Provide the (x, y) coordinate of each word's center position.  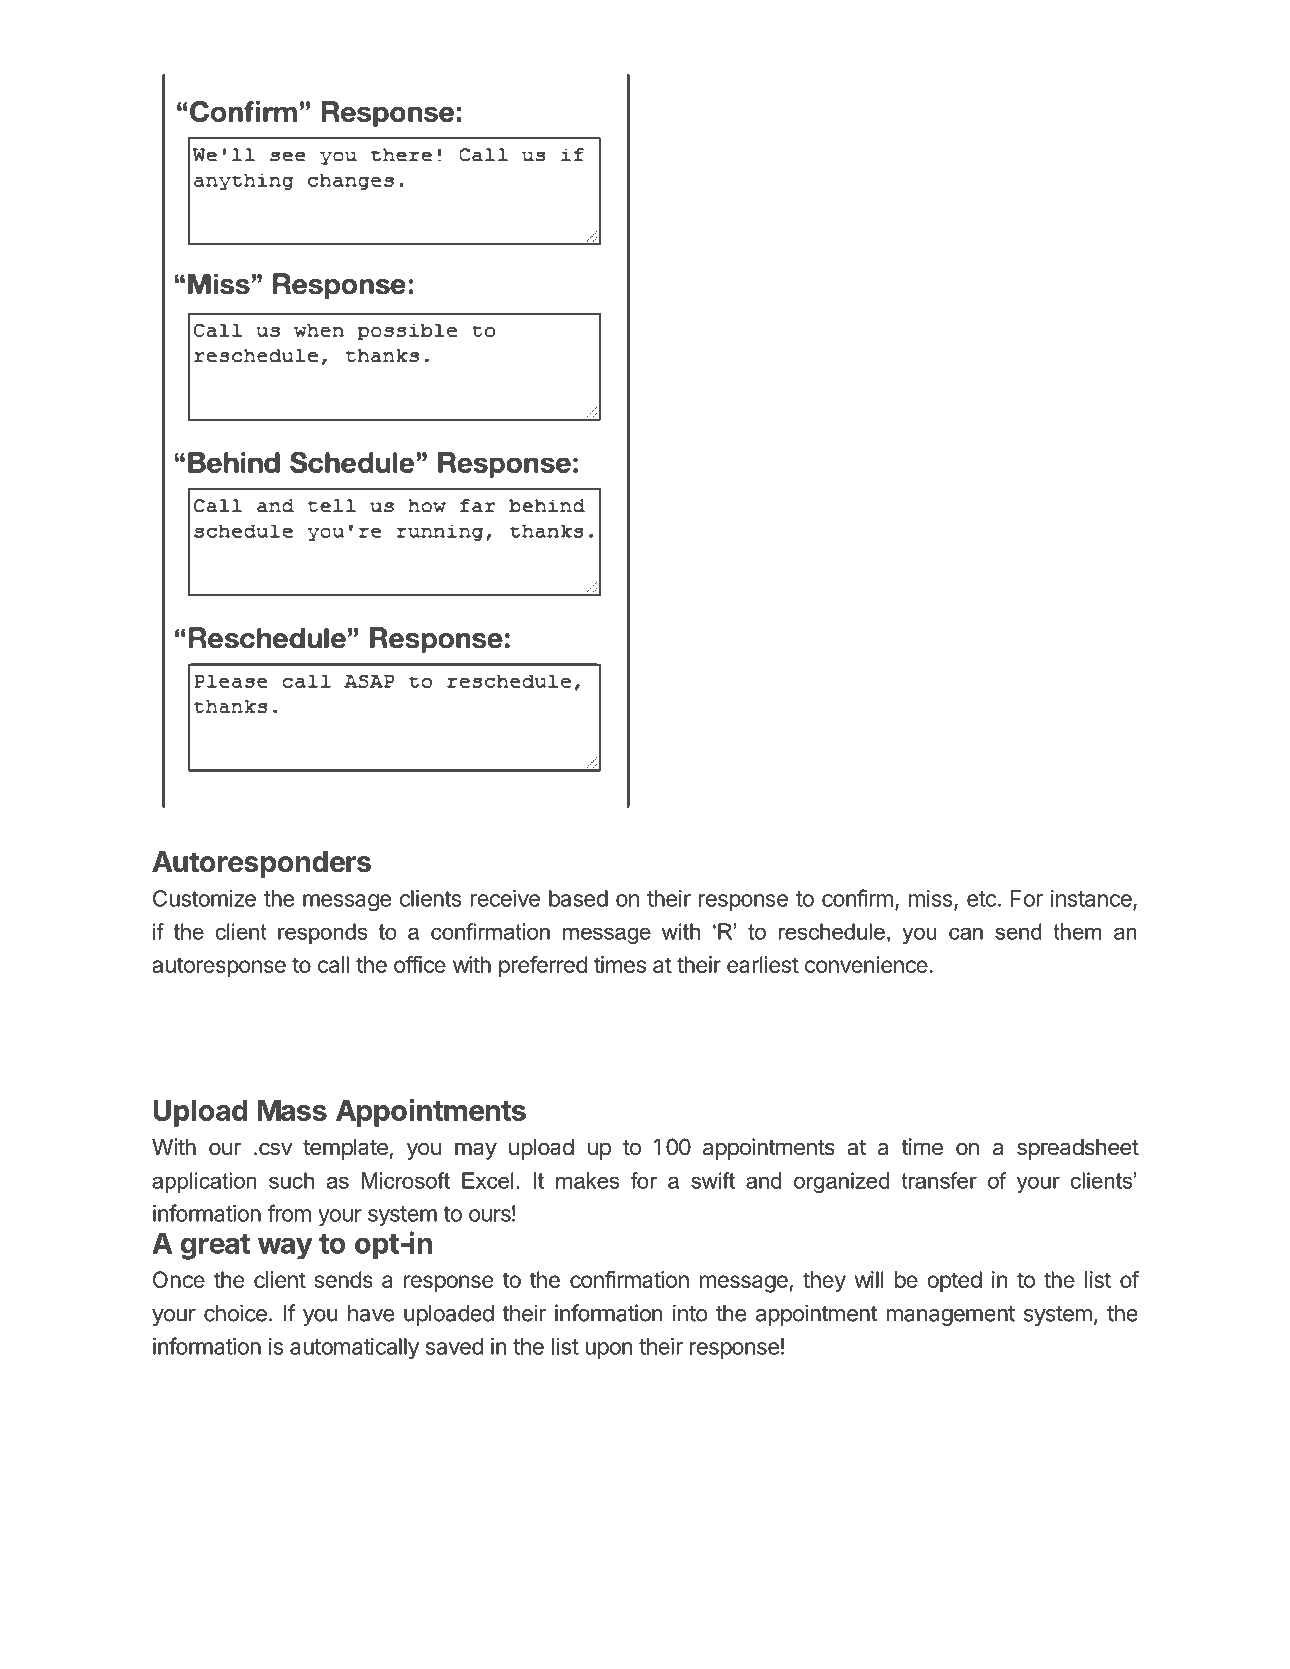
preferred (543, 967)
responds (323, 933)
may (476, 1151)
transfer (939, 1180)
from (289, 1213)
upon (608, 1350)
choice (235, 1313)
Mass (292, 1110)
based (578, 898)
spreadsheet (1078, 1149)
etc (981, 899)
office (420, 964)
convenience (866, 964)
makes (588, 1180)
